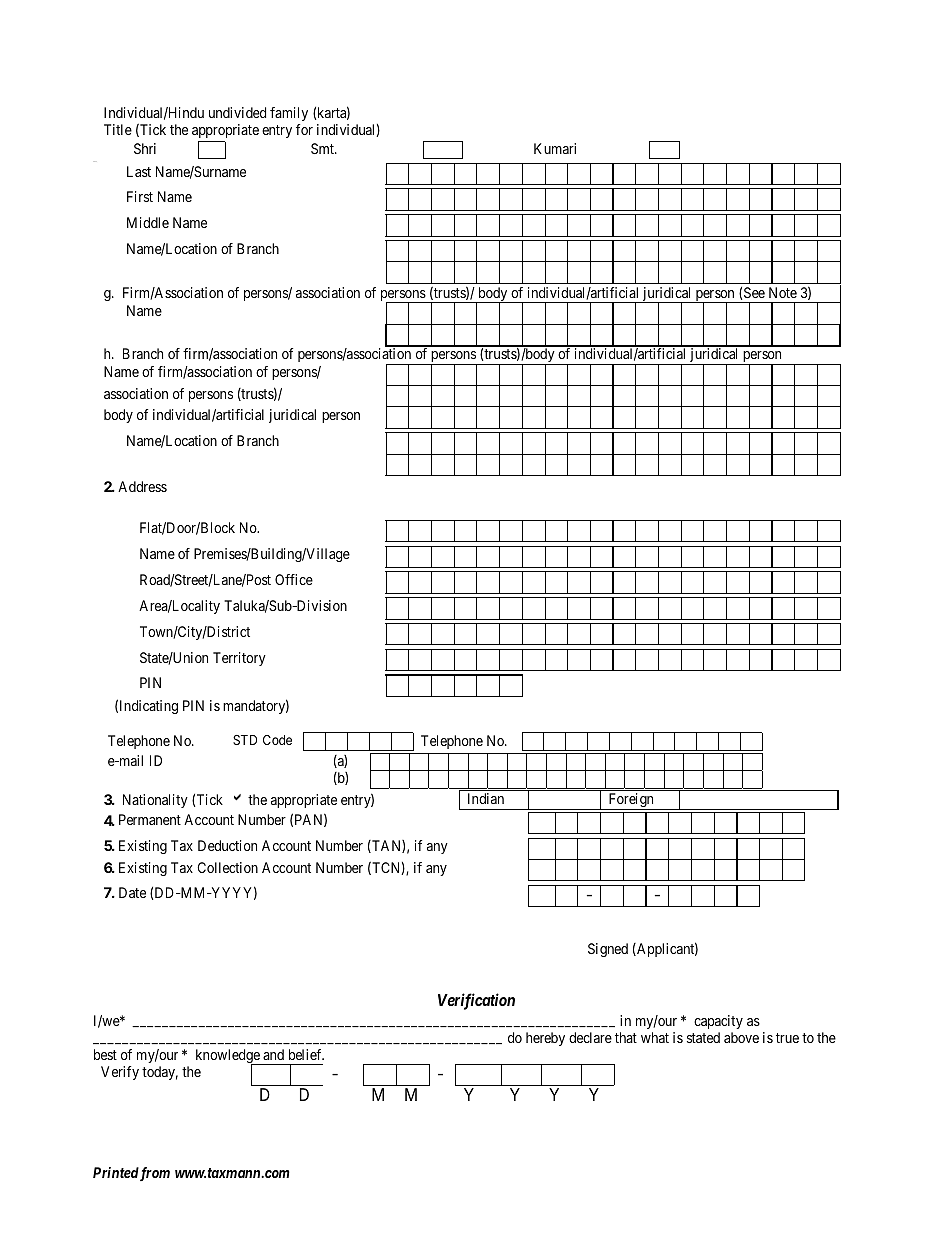  I want to click on Territory, so click(239, 659).
